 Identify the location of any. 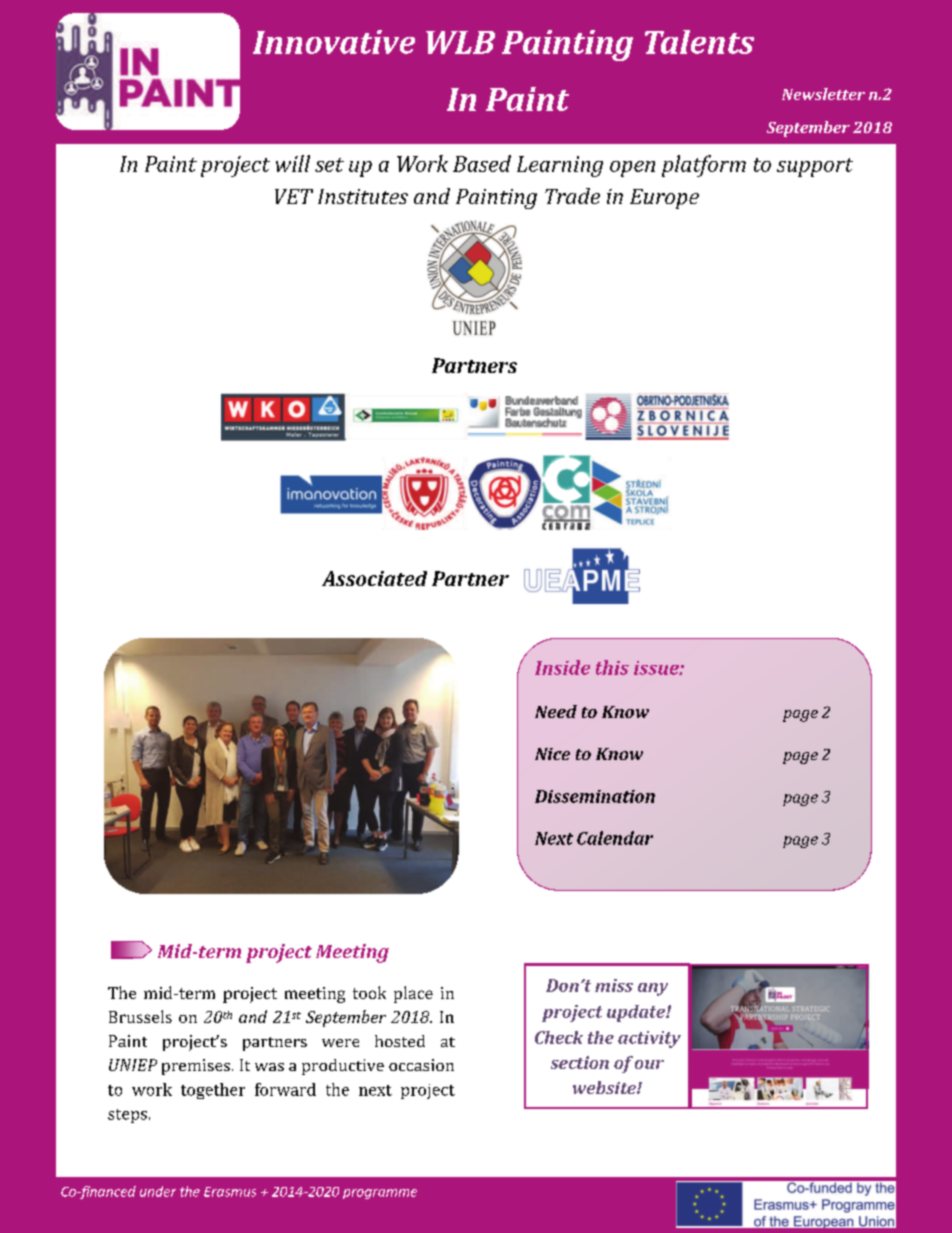
(653, 989).
